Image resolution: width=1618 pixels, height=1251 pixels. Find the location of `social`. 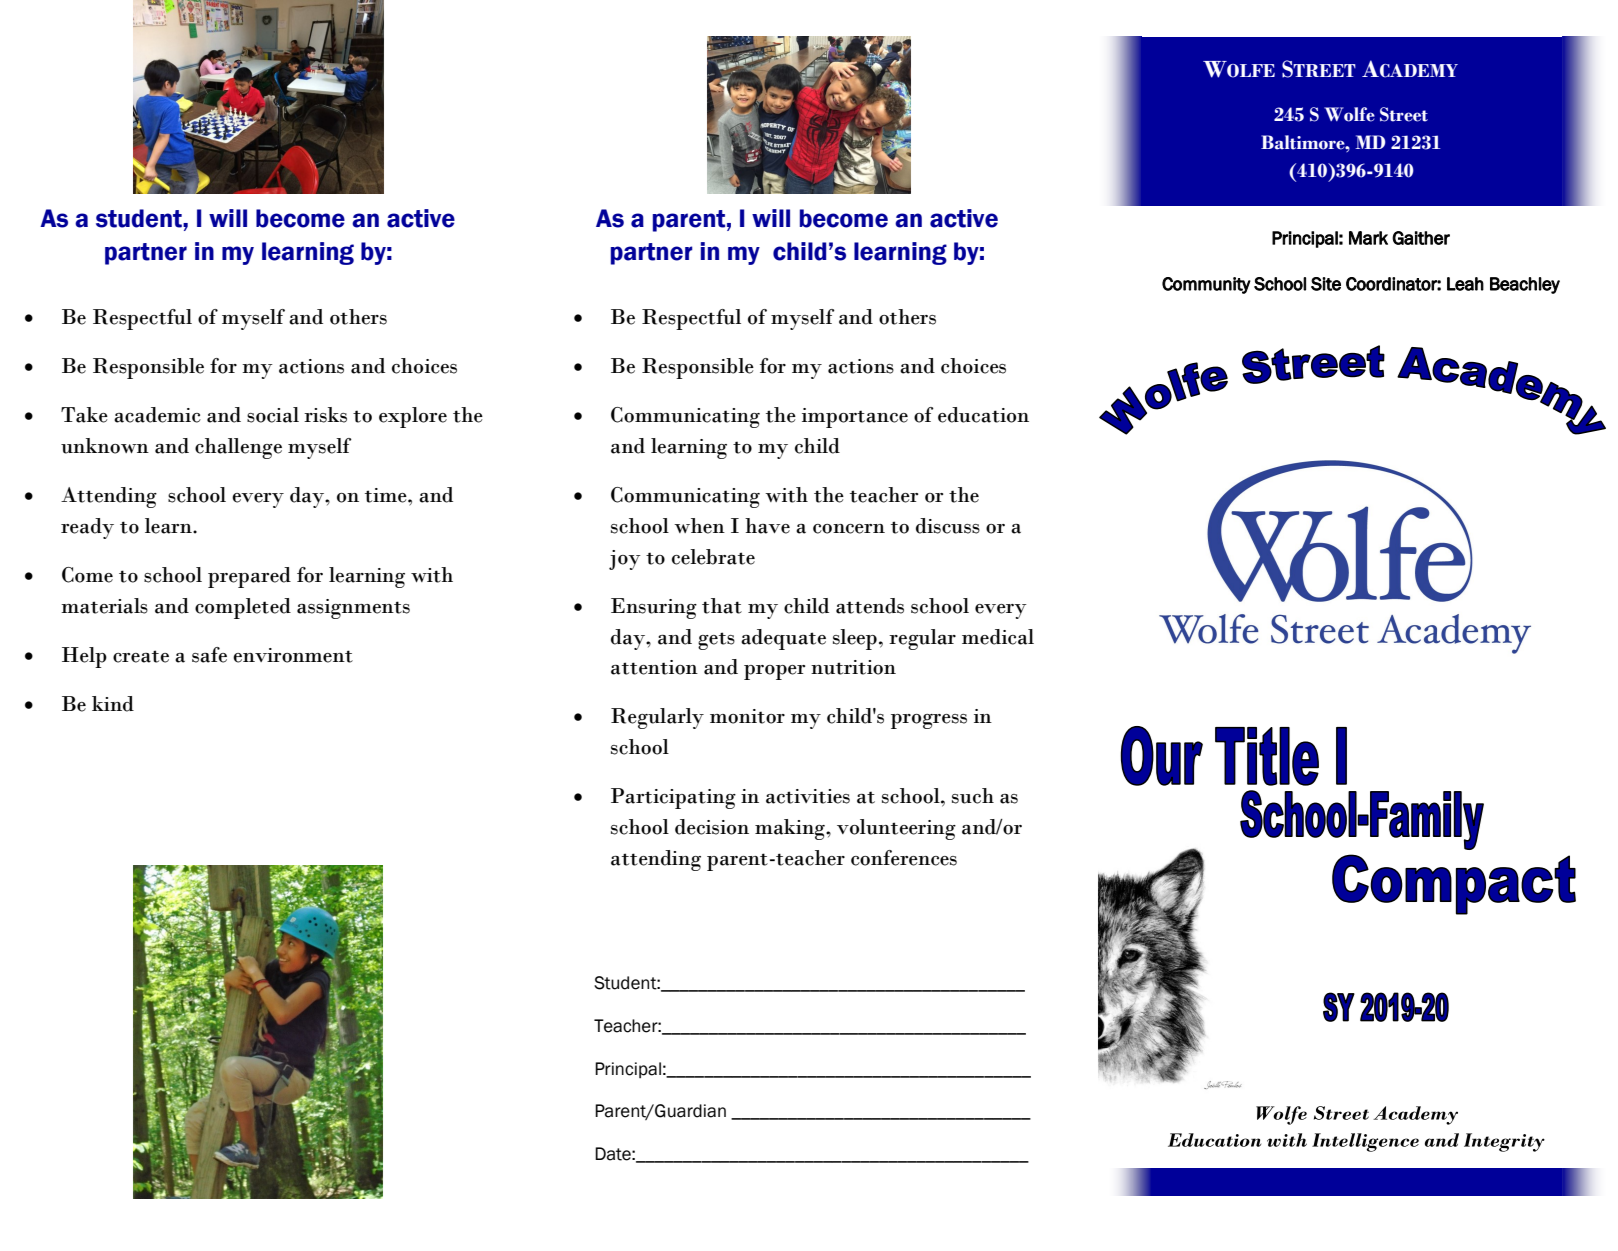

social is located at coordinates (273, 415).
